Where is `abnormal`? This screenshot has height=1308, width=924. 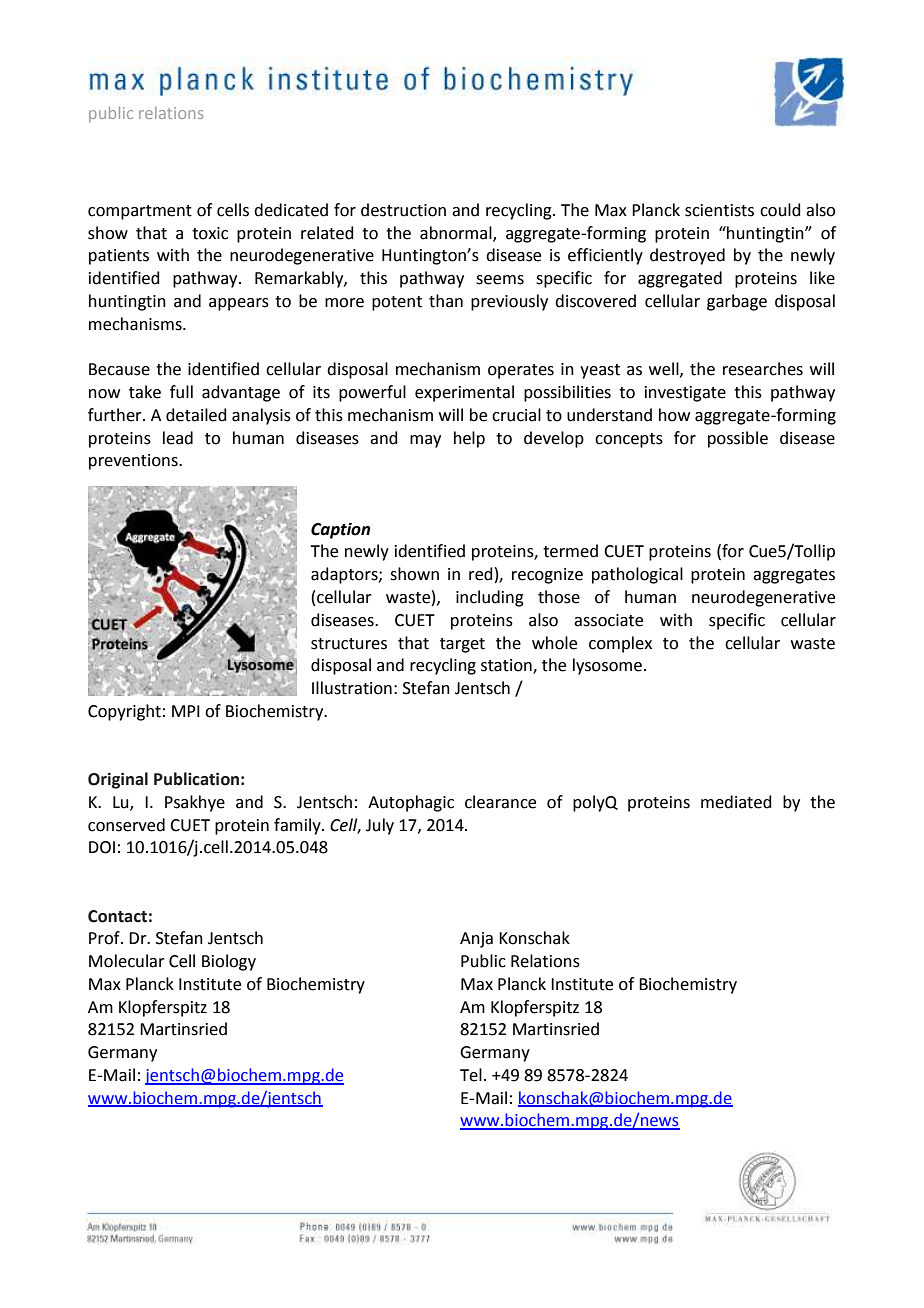
abnormal is located at coordinates (457, 233).
